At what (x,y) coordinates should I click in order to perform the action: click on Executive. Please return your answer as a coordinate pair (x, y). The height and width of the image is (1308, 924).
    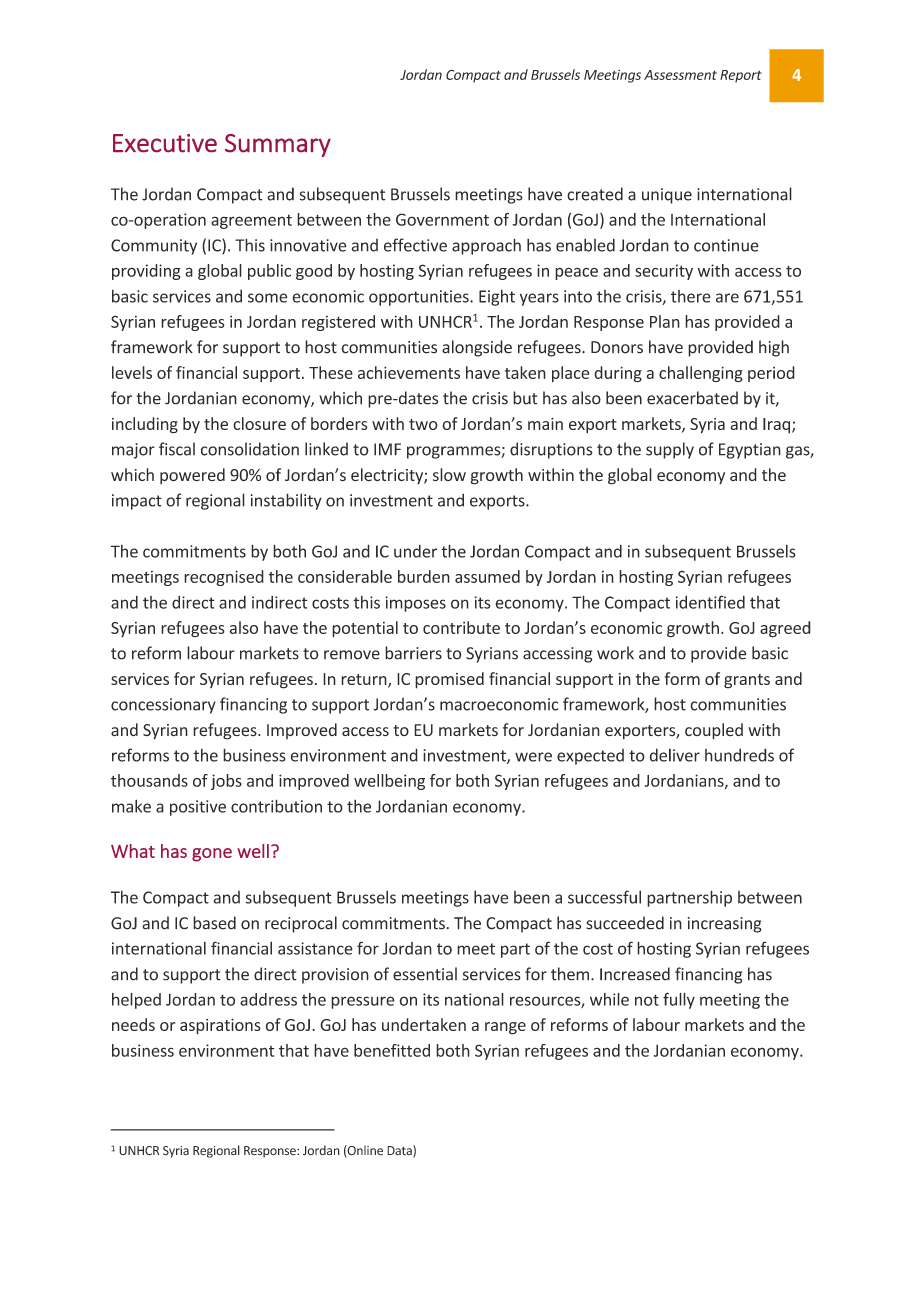
    Looking at the image, I should click on (165, 143).
